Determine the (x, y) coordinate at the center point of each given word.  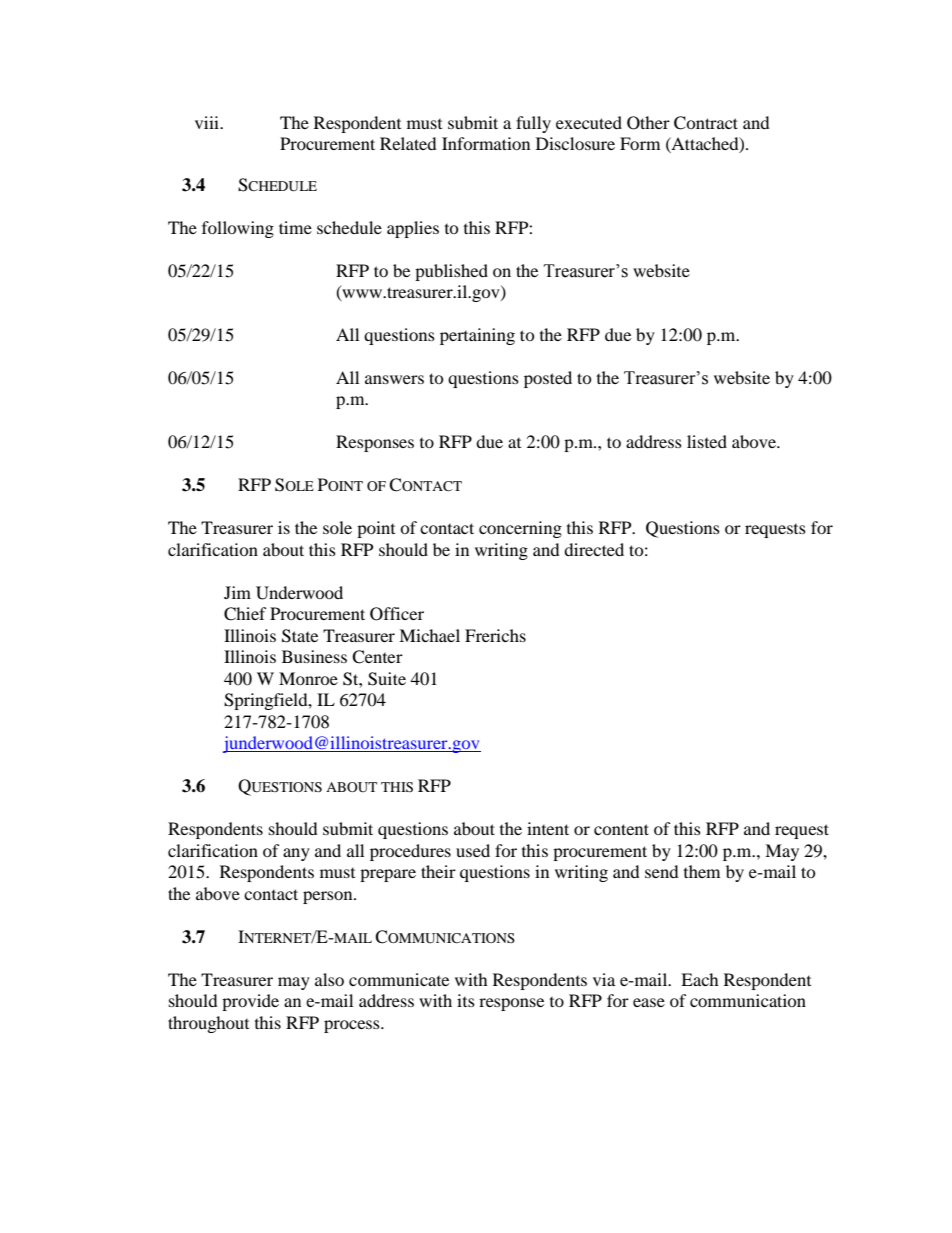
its (466, 1000)
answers (394, 379)
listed (707, 441)
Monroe (308, 678)
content (621, 829)
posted (548, 379)
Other (648, 123)
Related (408, 143)
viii (208, 122)
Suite (387, 679)
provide (250, 1002)
